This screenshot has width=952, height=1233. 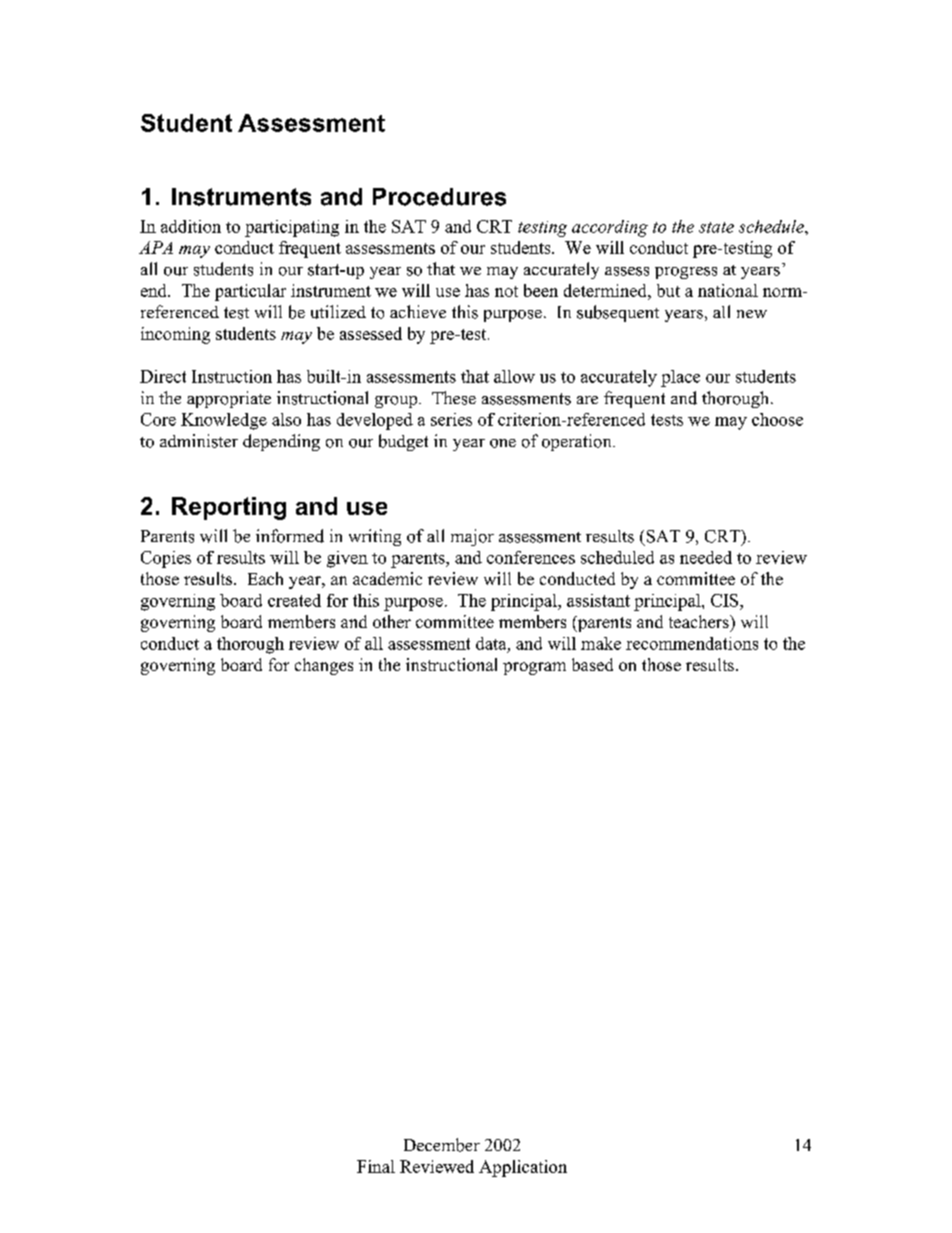 What do you see at coordinates (376, 1166) in the screenshot?
I see `Final` at bounding box center [376, 1166].
